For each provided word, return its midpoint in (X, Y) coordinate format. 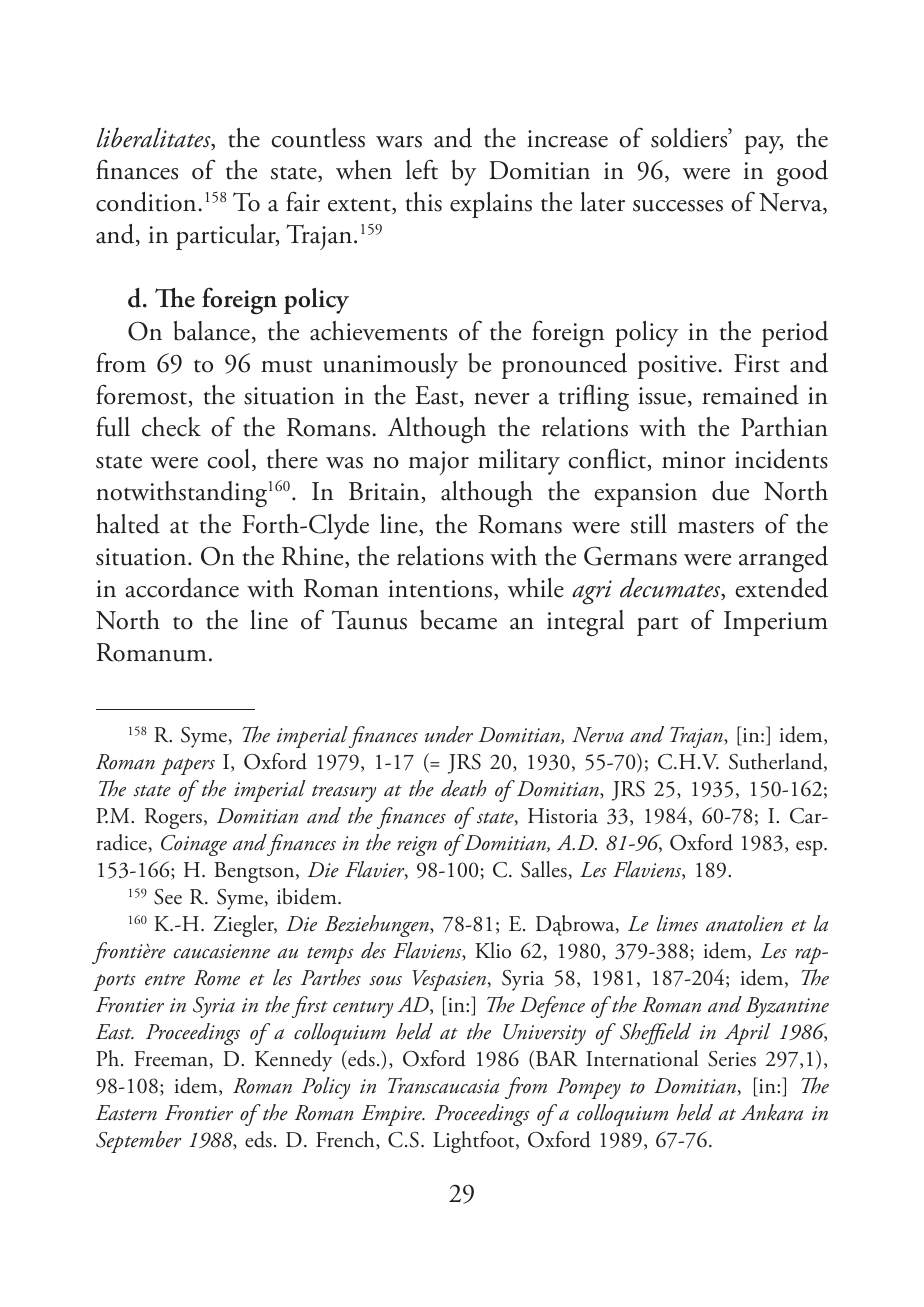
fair (303, 201)
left (422, 169)
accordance (182, 588)
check (171, 427)
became (458, 620)
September (138, 1142)
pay (763, 144)
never (501, 399)
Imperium (776, 623)
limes (677, 923)
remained (750, 395)
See (168, 897)
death (463, 788)
